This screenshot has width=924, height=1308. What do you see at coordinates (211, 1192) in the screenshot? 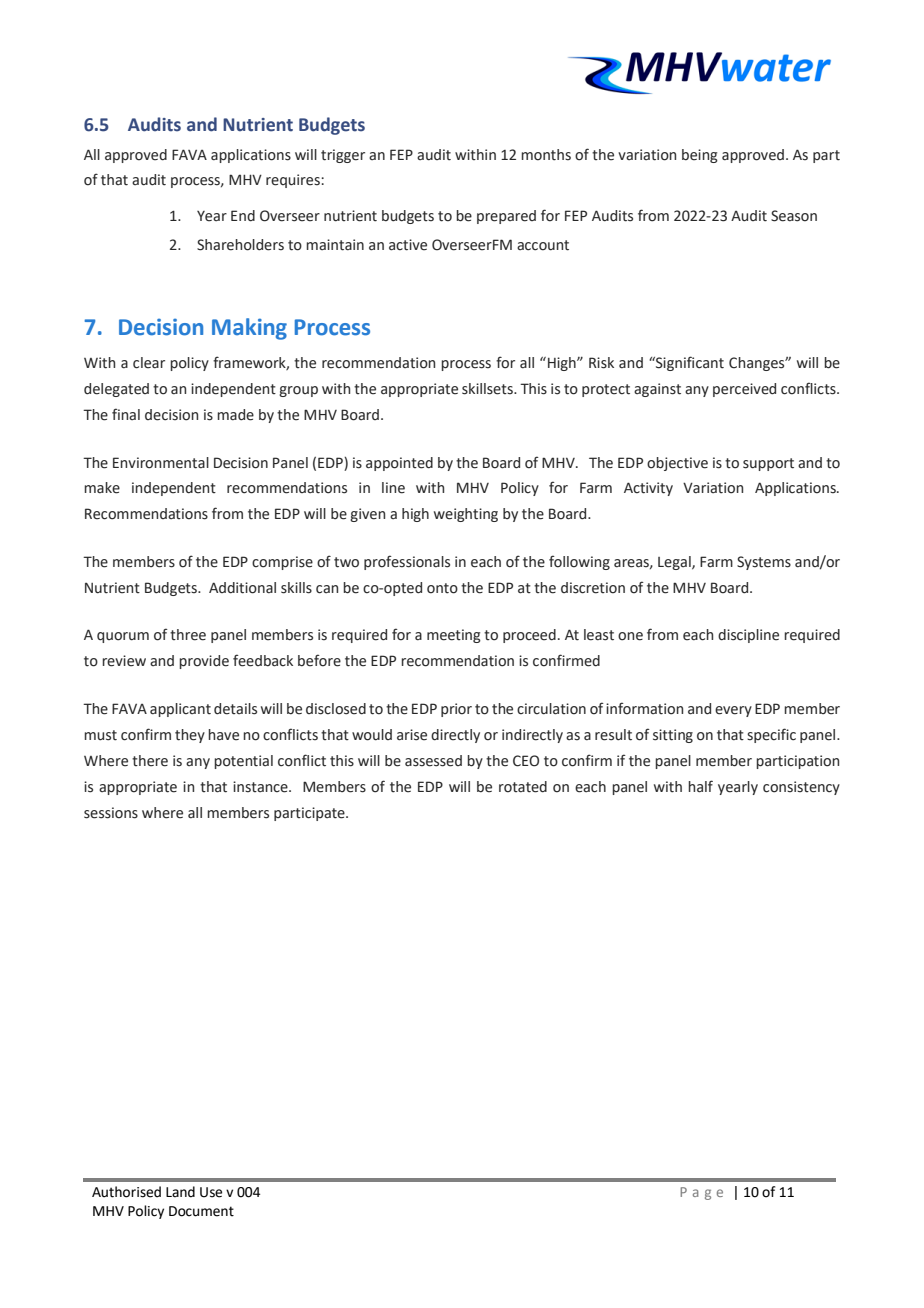
I see `Use` at bounding box center [211, 1192].
